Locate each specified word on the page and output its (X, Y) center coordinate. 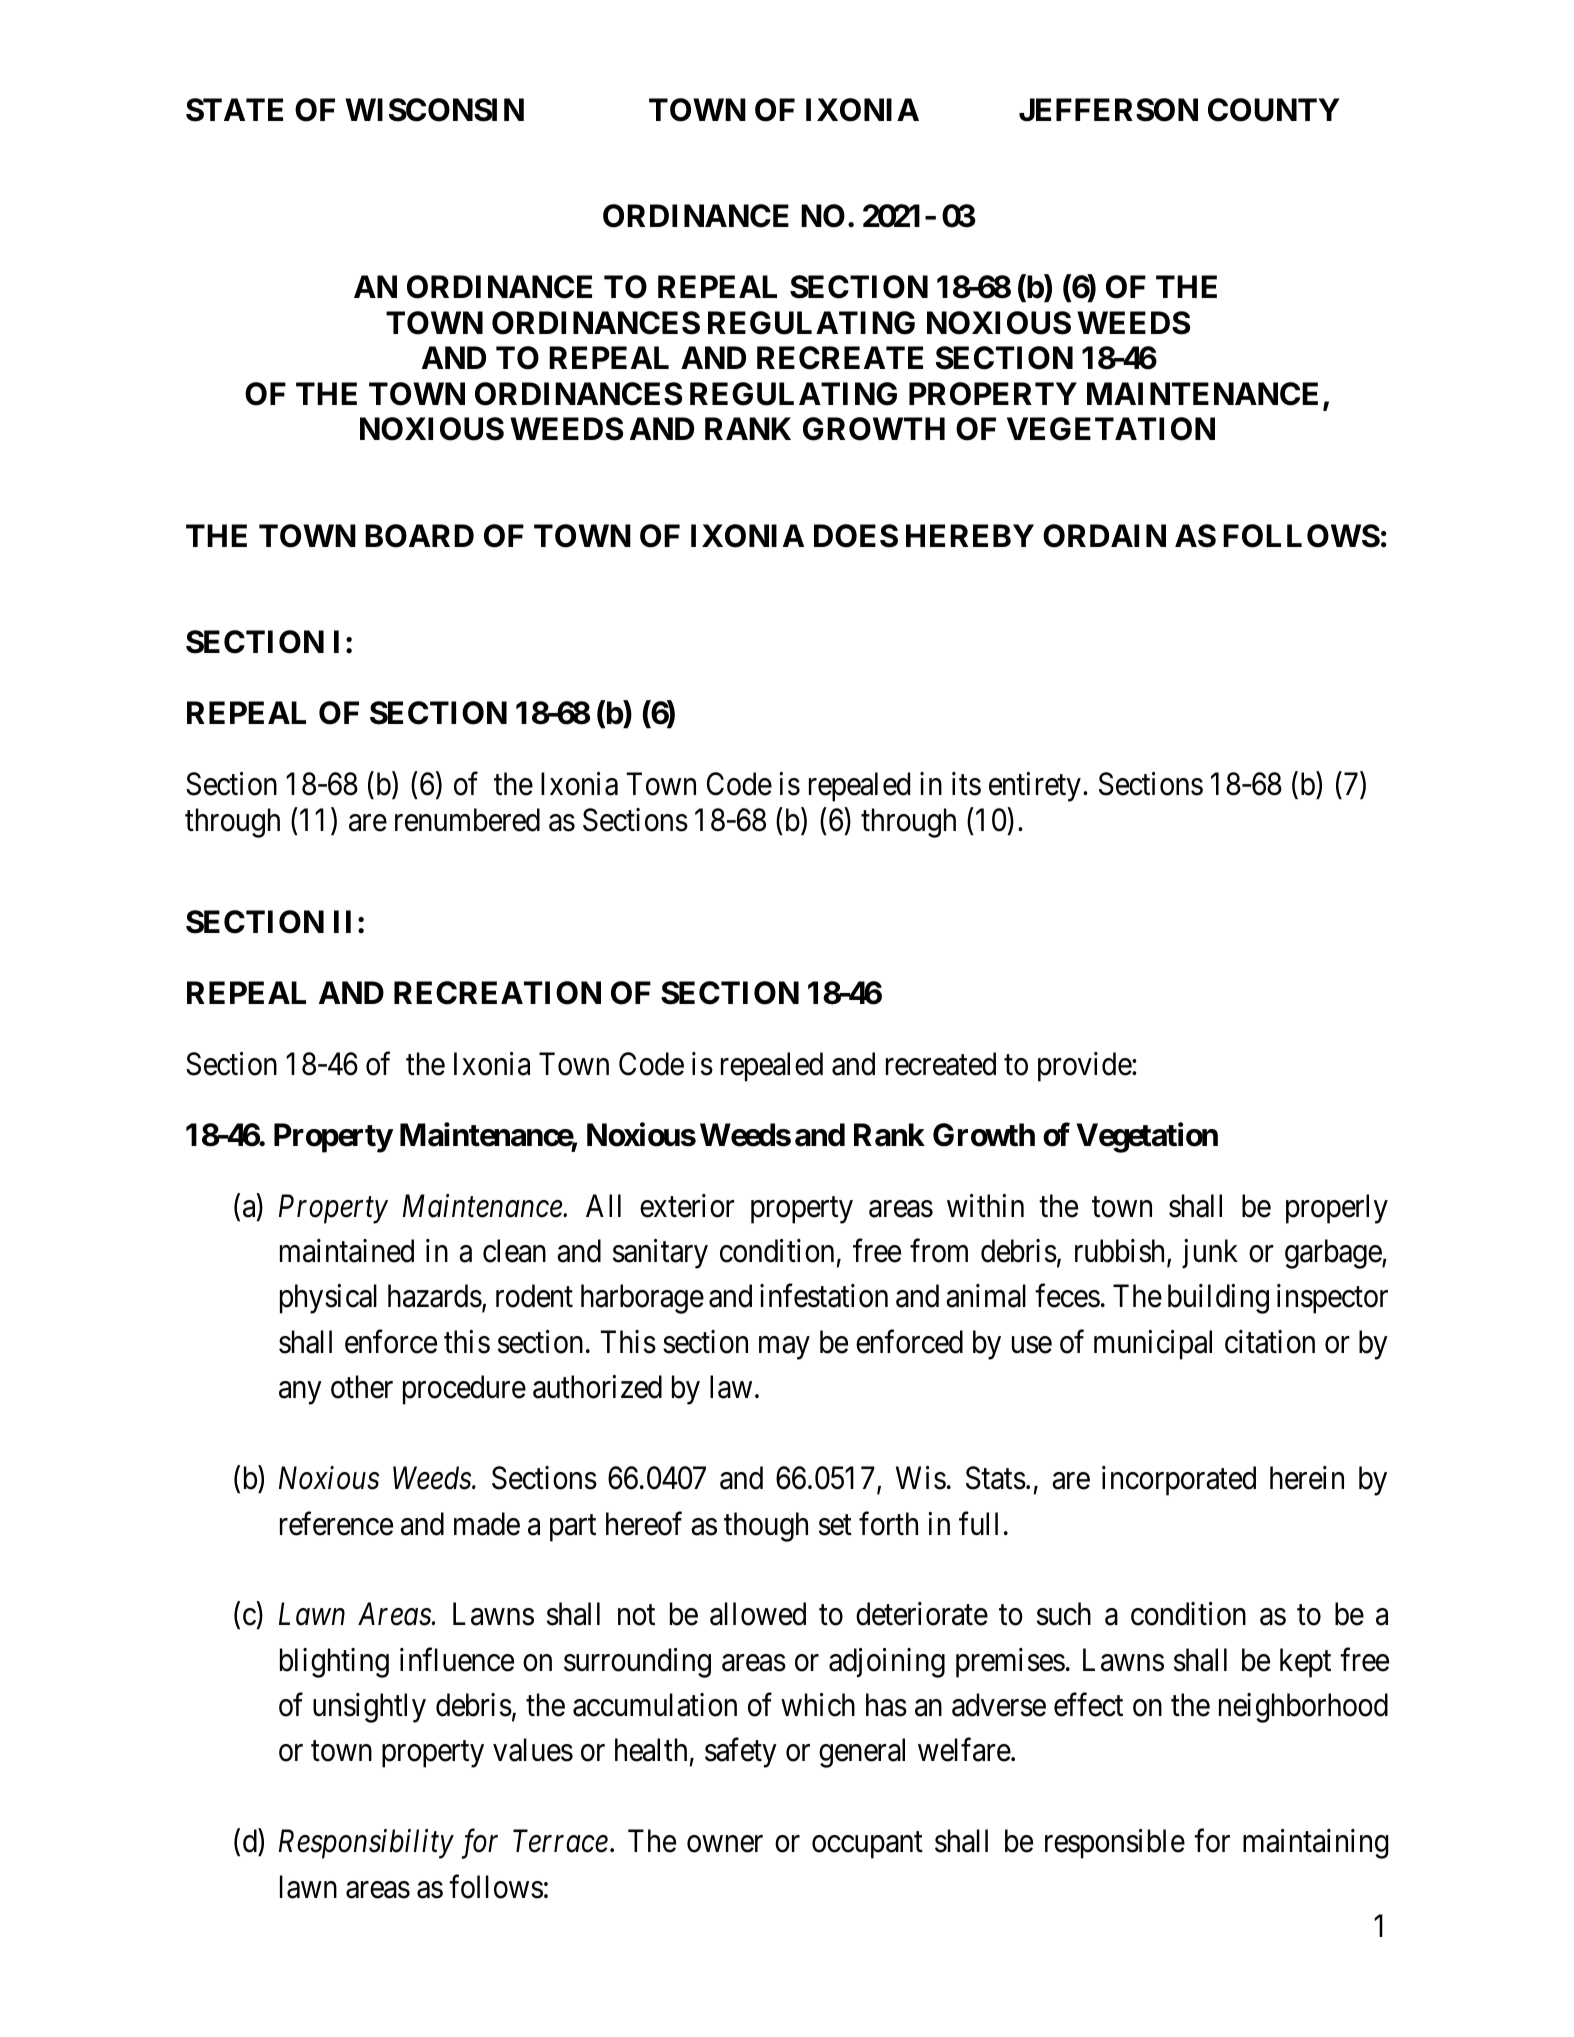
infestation (824, 1296)
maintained (347, 1251)
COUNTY (1274, 110)
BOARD (419, 536)
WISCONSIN (434, 110)
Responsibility (366, 1844)
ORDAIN (1104, 536)
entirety (1035, 787)
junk (1210, 1254)
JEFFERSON (1108, 110)
